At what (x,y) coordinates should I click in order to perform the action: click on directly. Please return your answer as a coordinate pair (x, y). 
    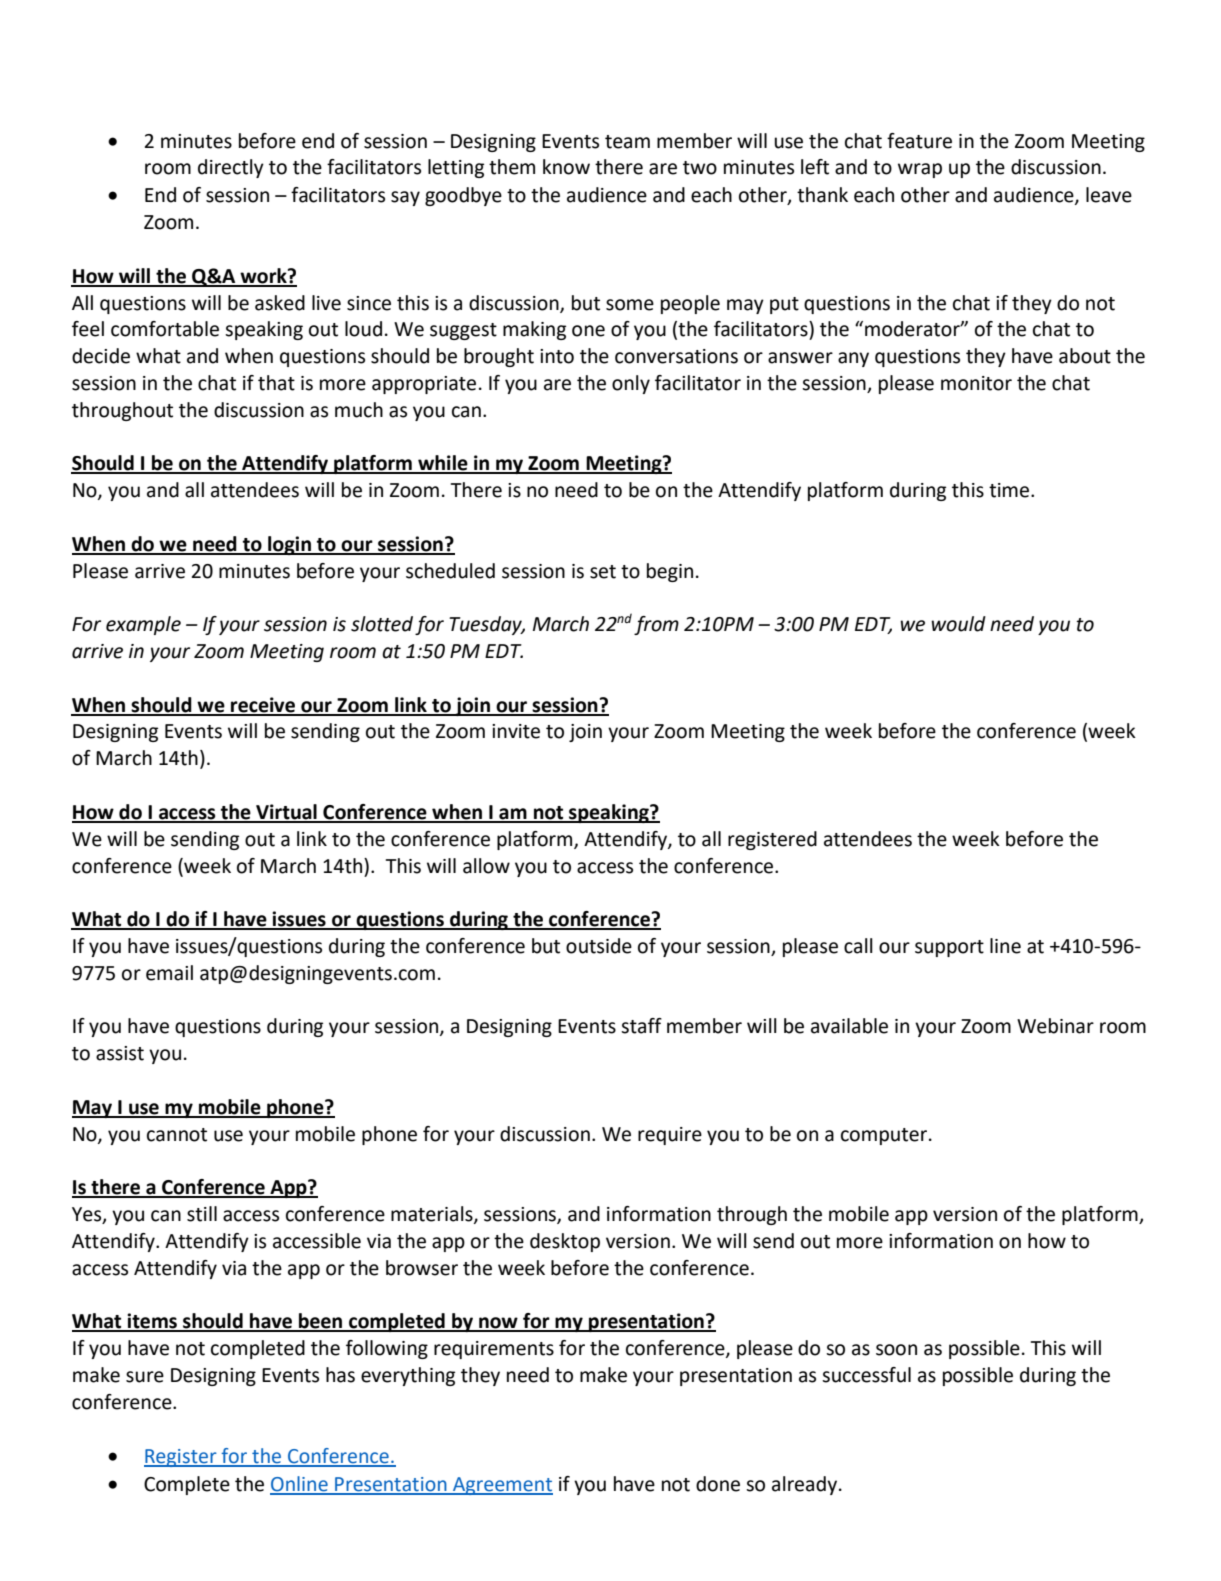
    Looking at the image, I should click on (231, 168).
